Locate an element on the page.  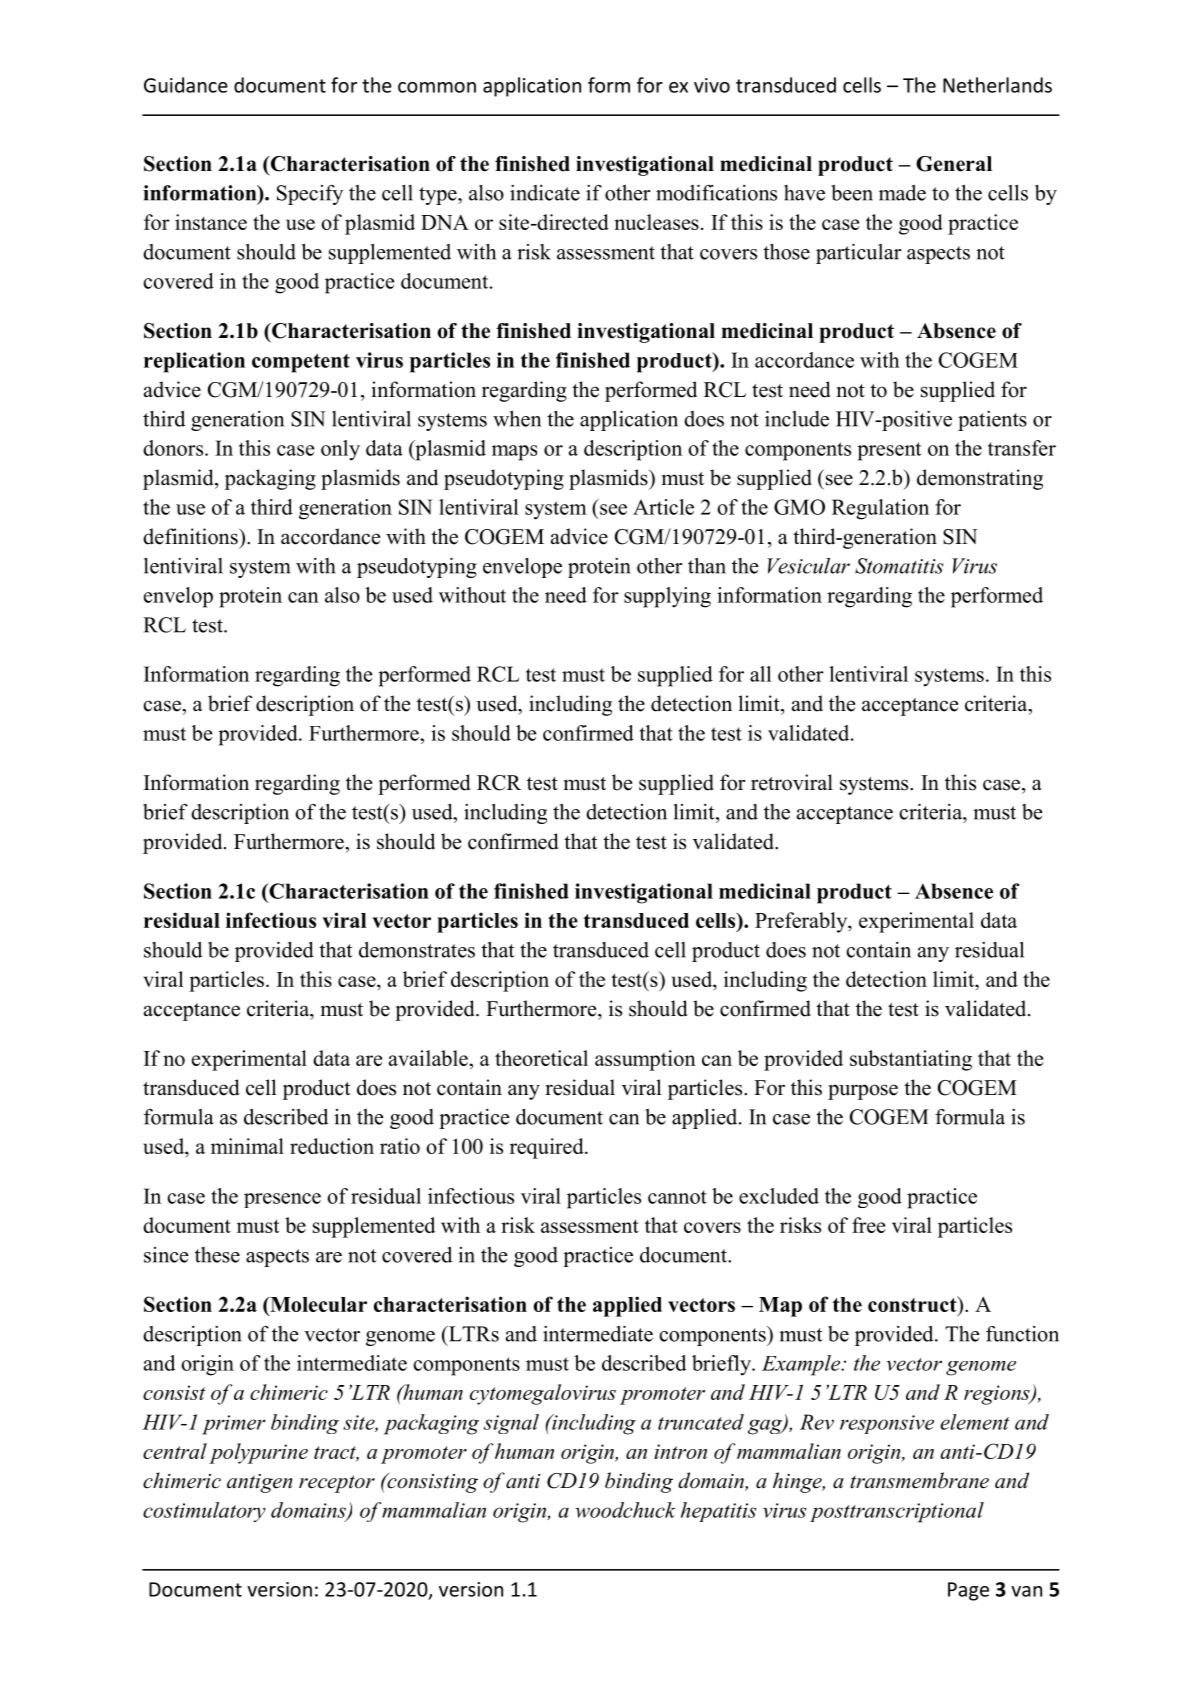
Specify is located at coordinates (310, 195).
